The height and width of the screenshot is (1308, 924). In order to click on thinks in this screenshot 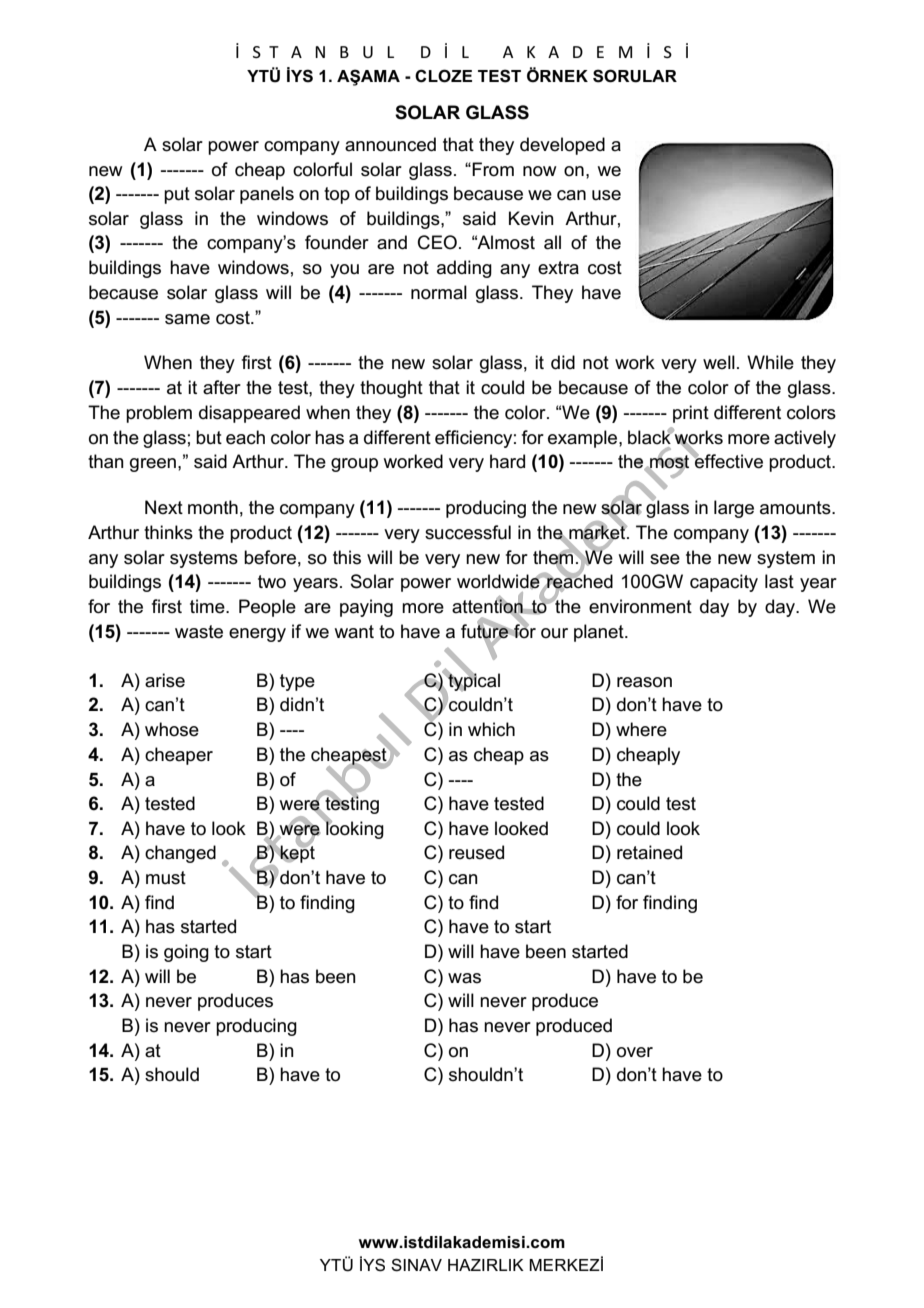, I will do `click(168, 532)`.
